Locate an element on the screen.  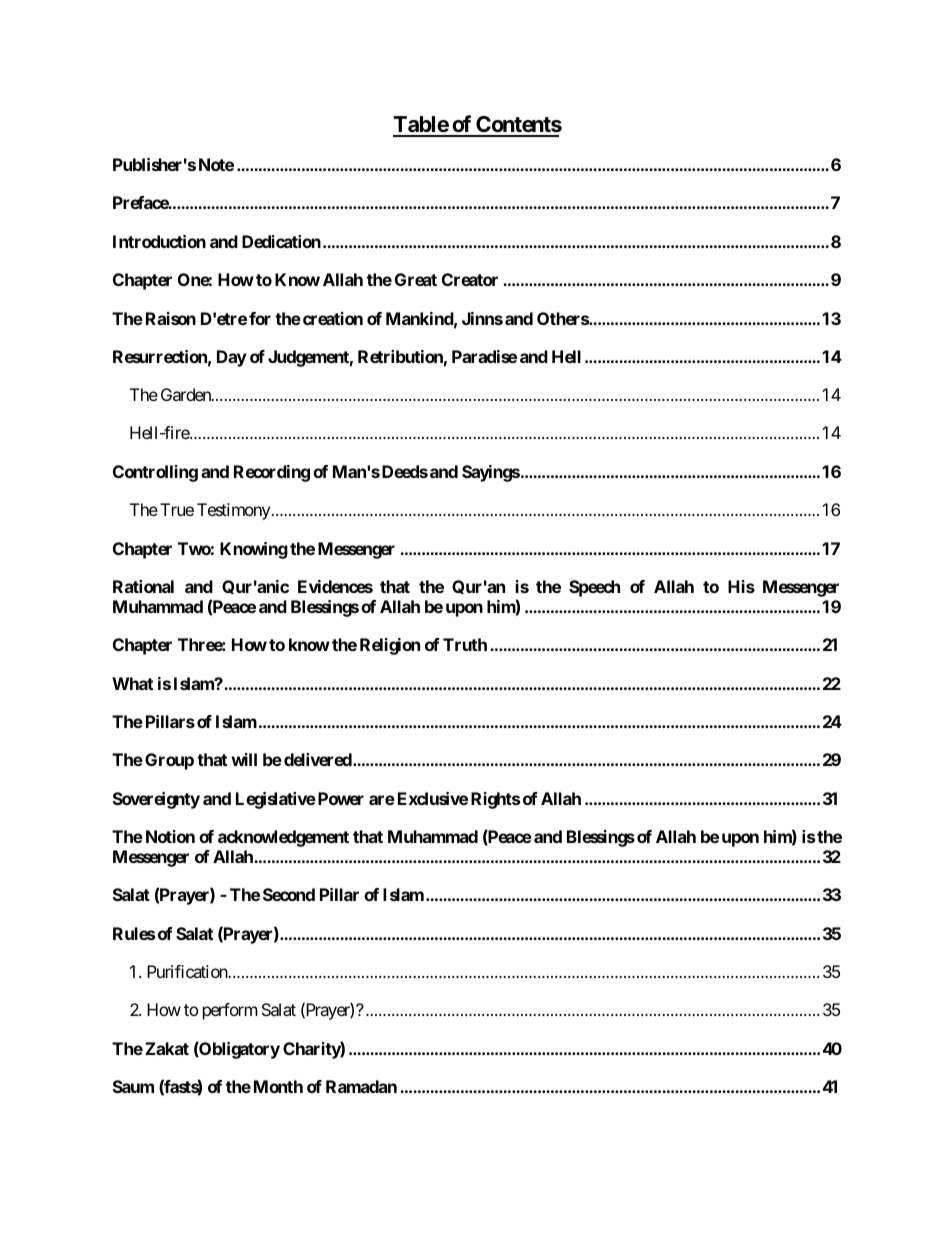
Recording is located at coordinates (272, 473).
